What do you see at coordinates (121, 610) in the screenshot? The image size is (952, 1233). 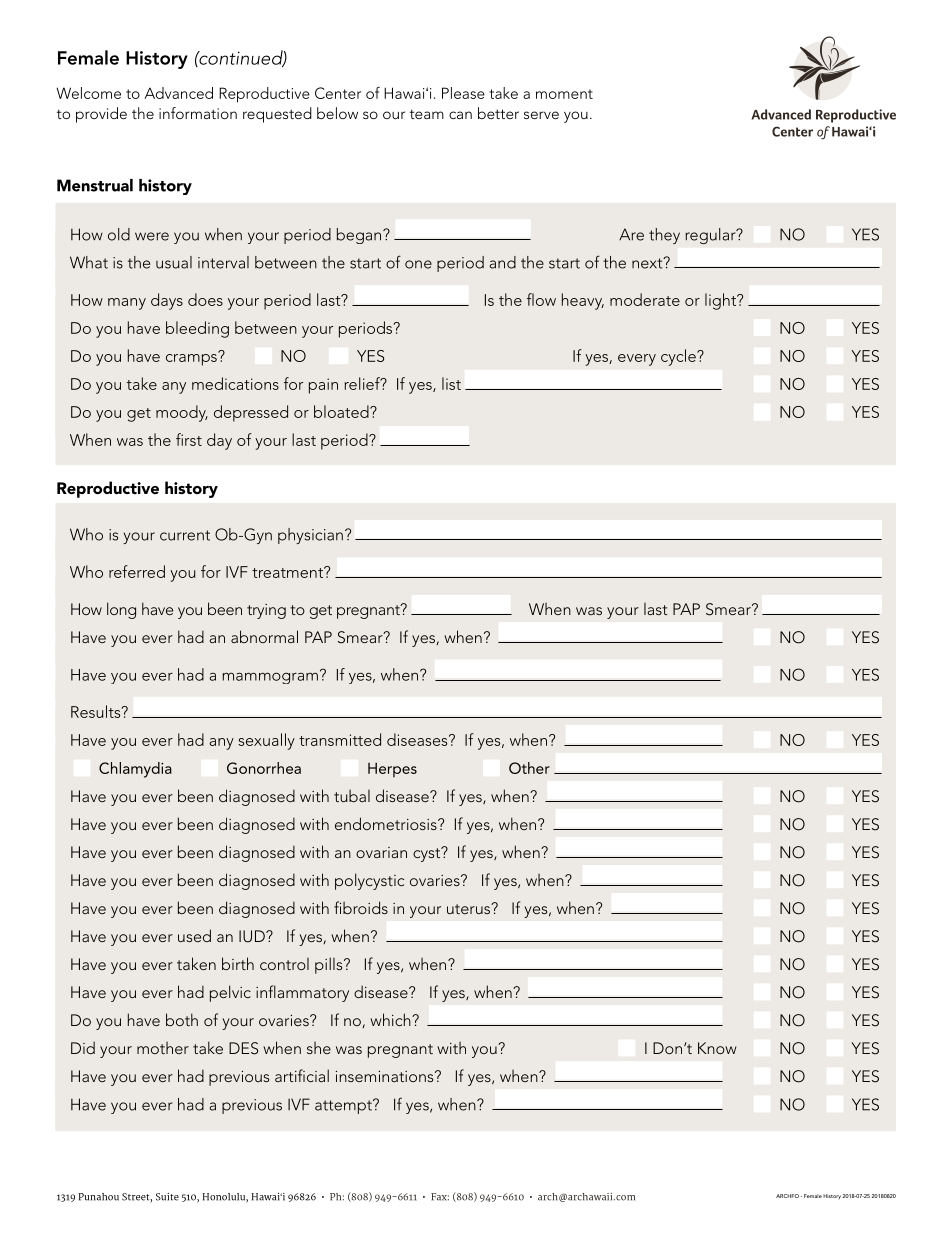 I see `long` at bounding box center [121, 610].
